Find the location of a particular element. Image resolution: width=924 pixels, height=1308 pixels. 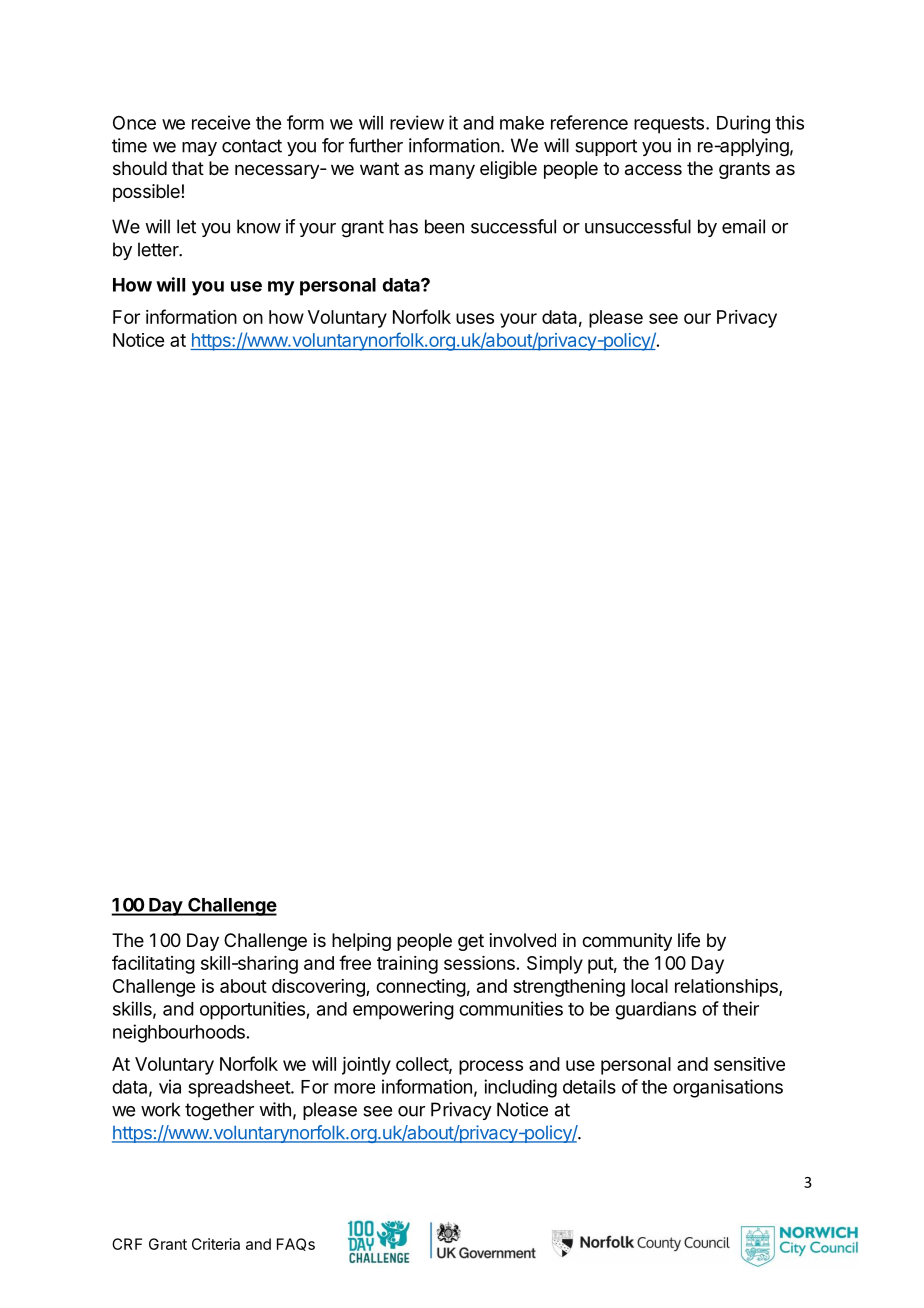

During is located at coordinates (743, 124).
